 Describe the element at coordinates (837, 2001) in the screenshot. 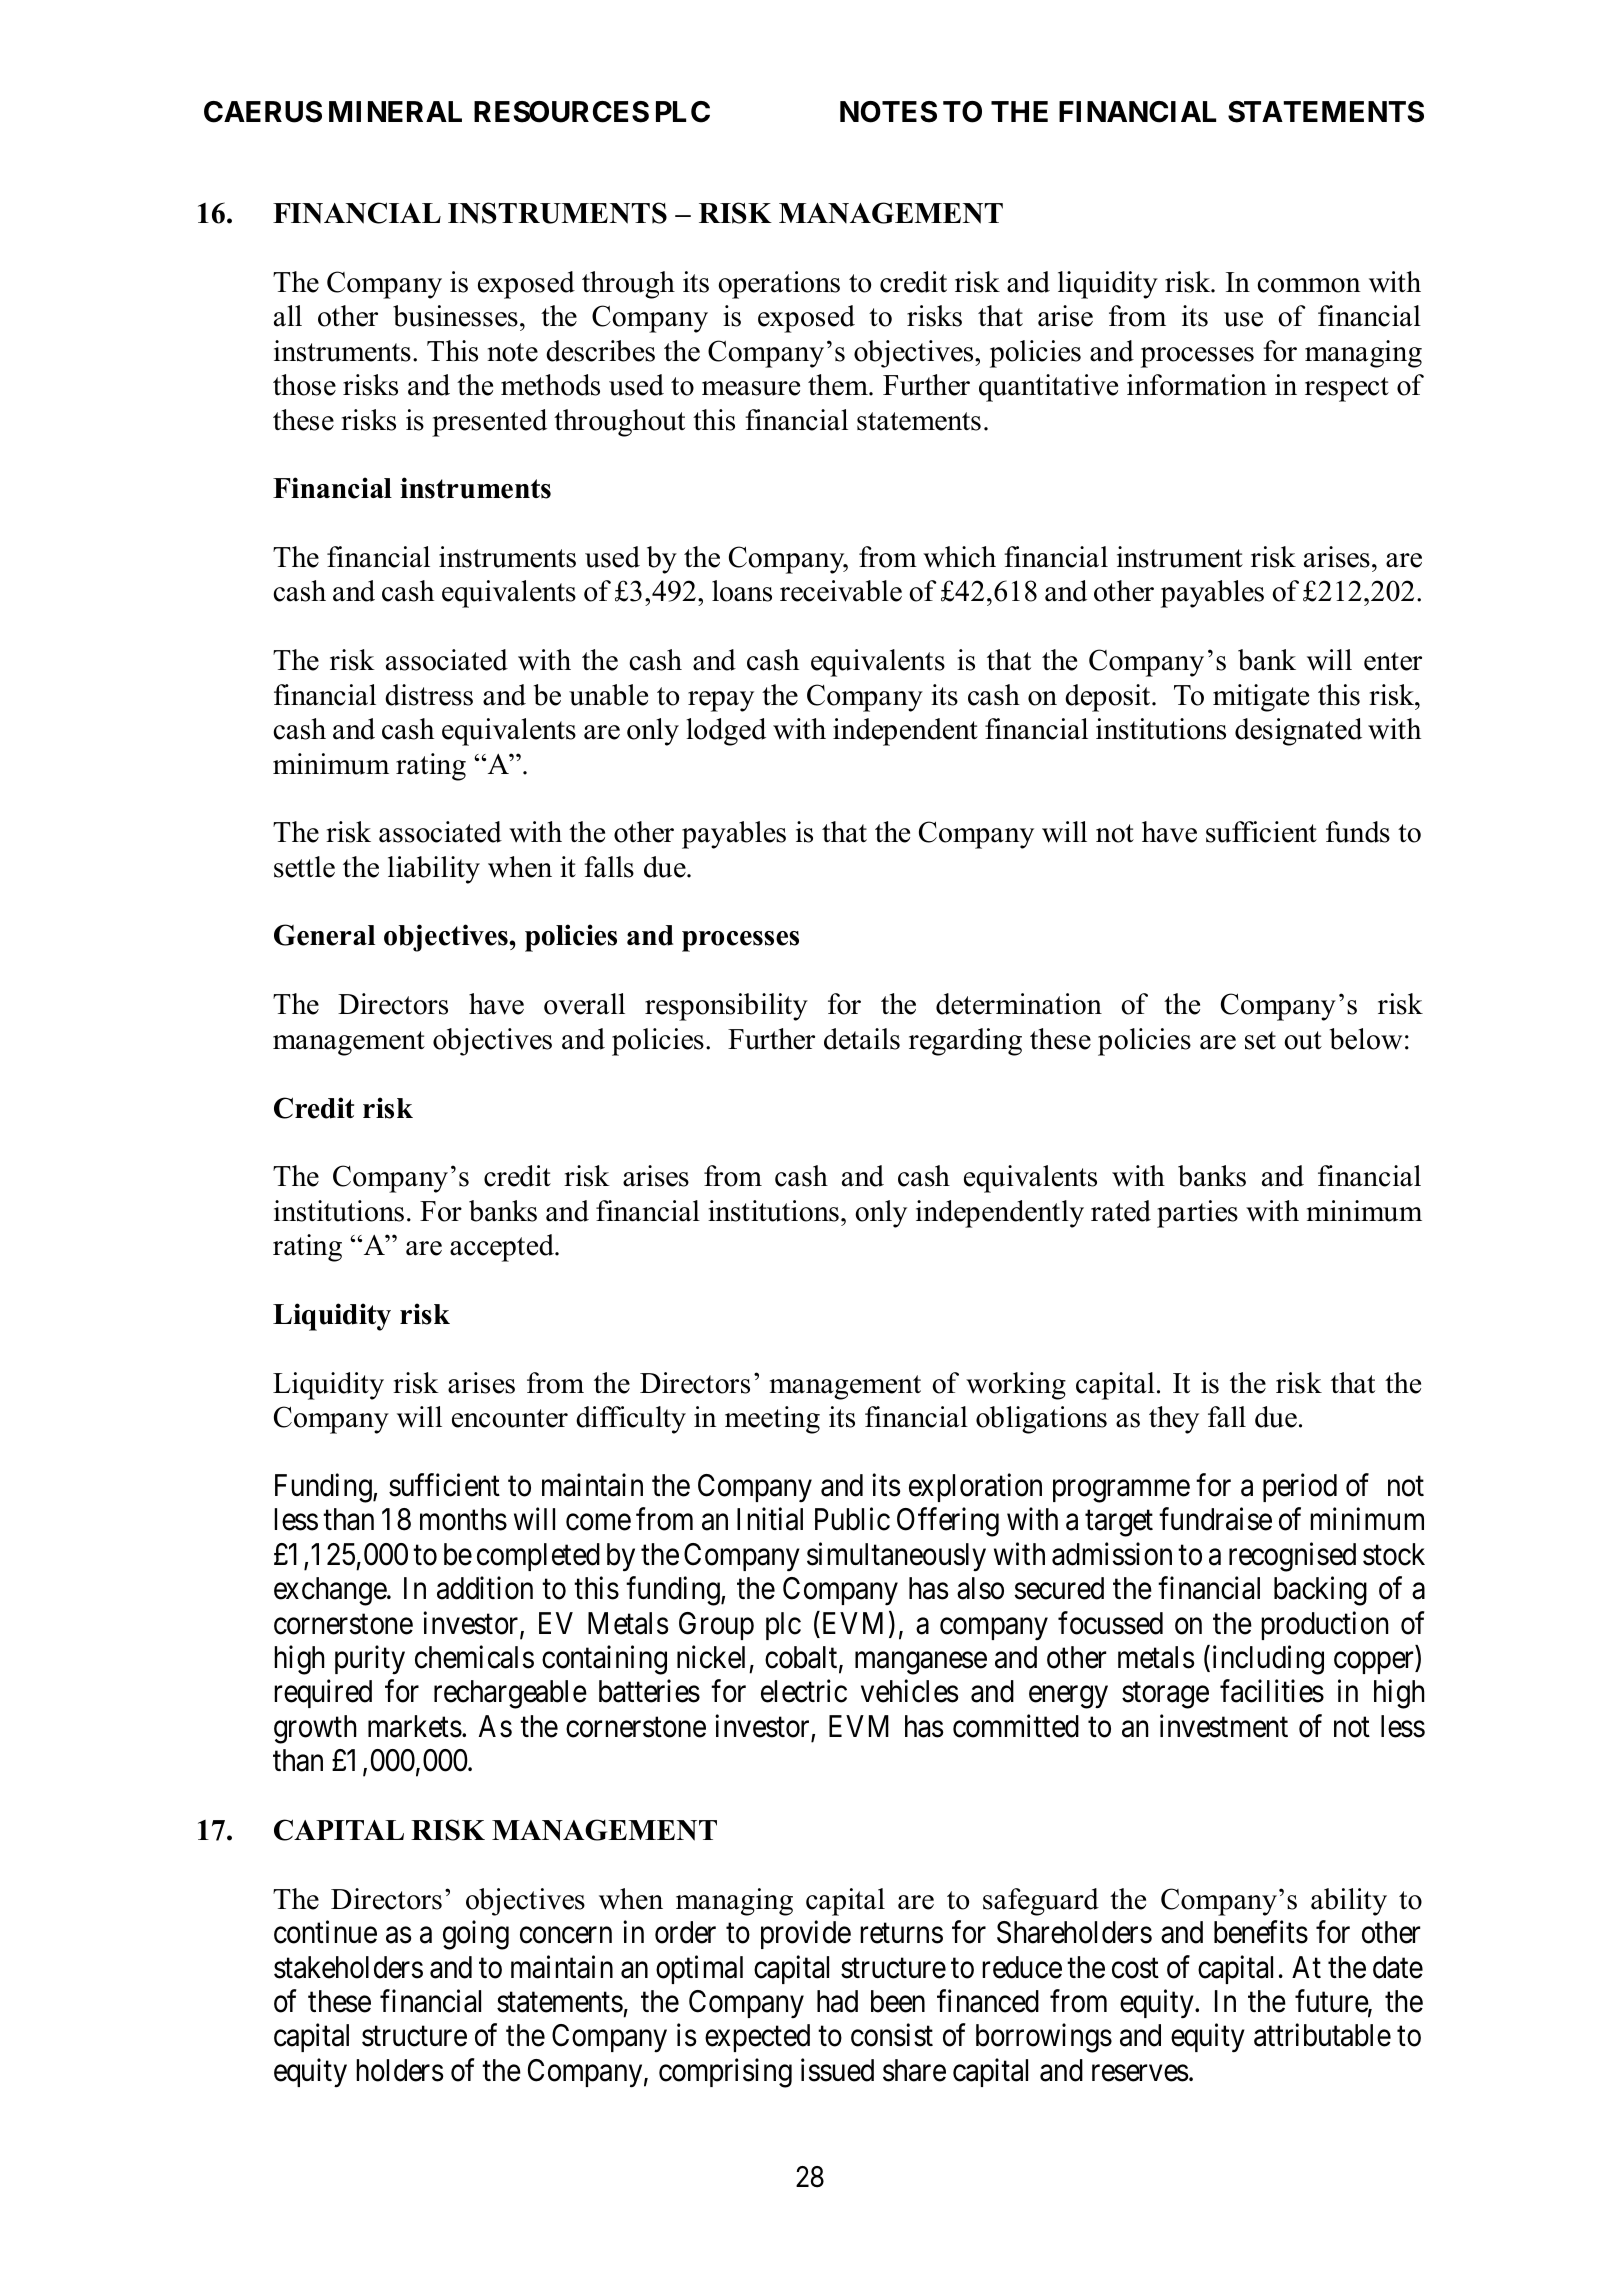

I see `had` at that location.
